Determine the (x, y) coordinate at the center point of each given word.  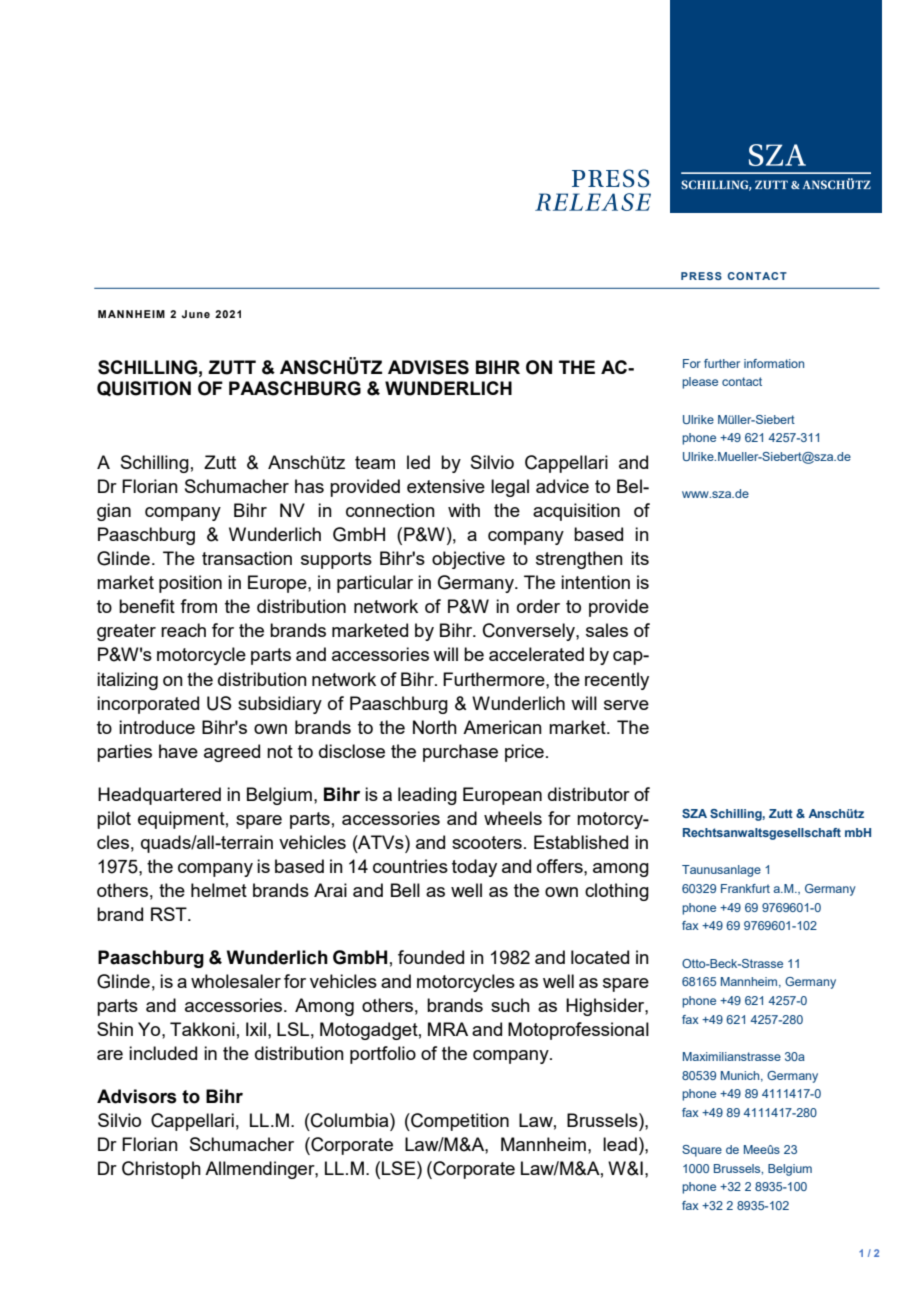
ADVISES (428, 367)
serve (626, 705)
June (196, 314)
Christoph (161, 1170)
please (700, 383)
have (178, 751)
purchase (460, 753)
